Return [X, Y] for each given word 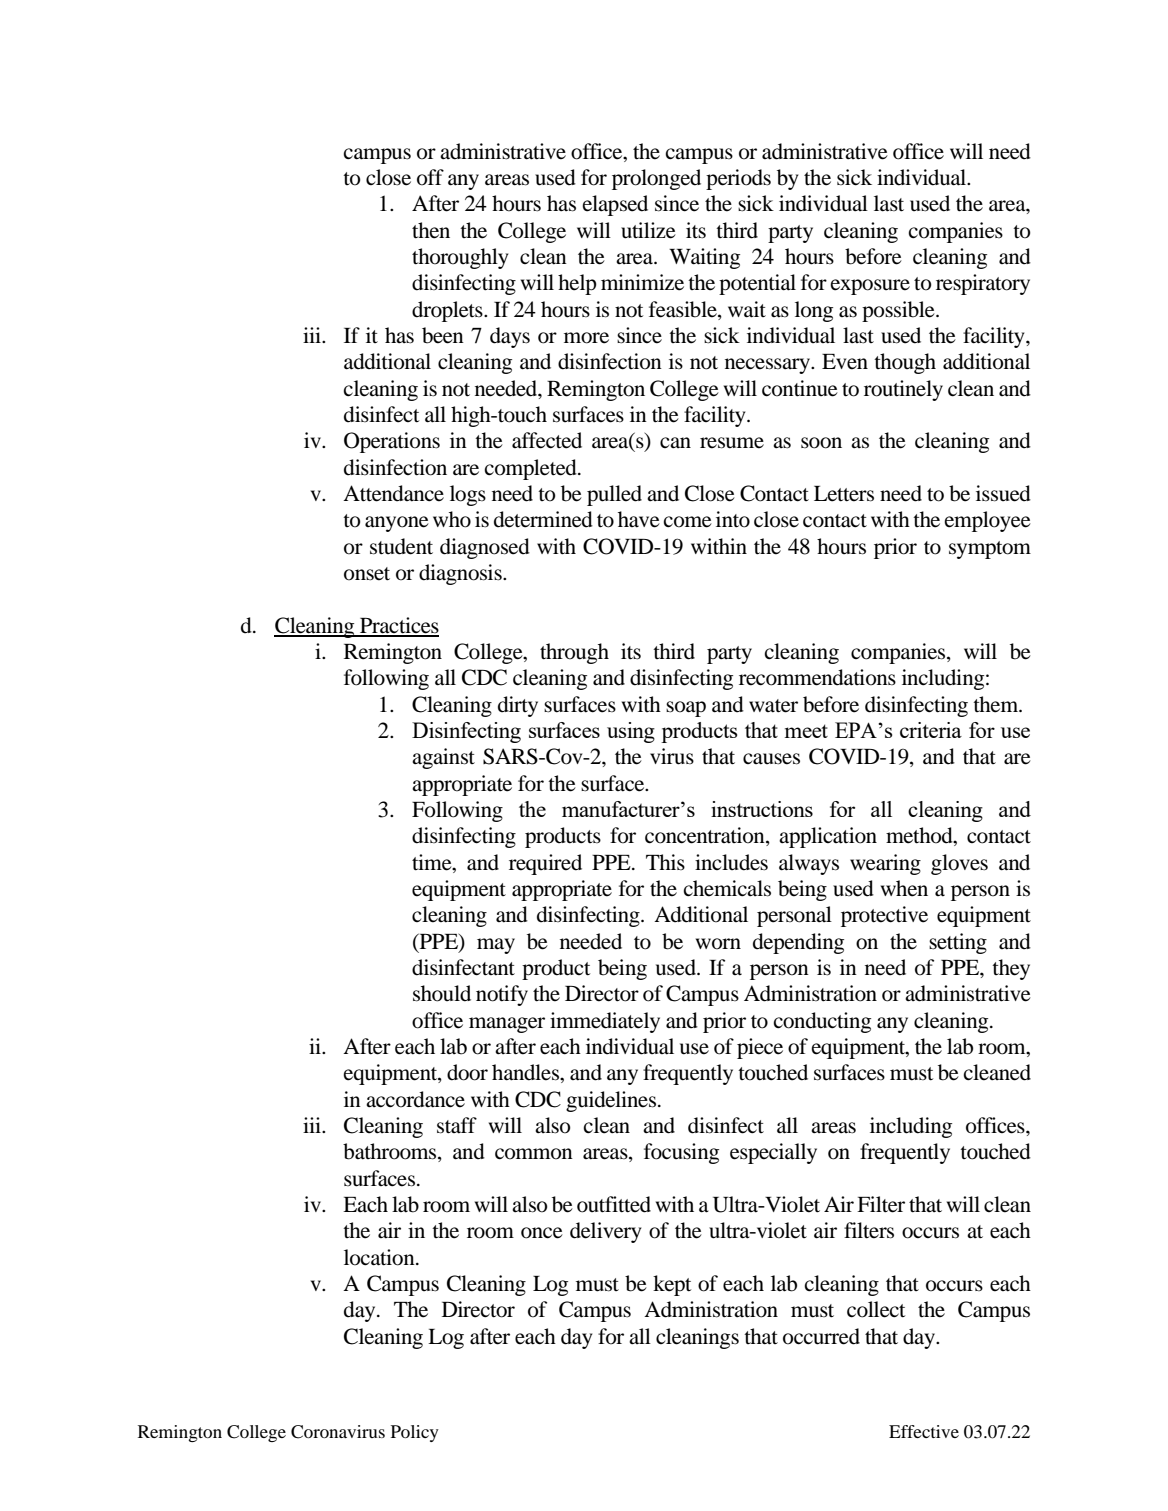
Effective [924, 1431]
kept [672, 1285]
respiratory [983, 284]
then [431, 230]
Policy [415, 1433]
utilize [648, 230]
